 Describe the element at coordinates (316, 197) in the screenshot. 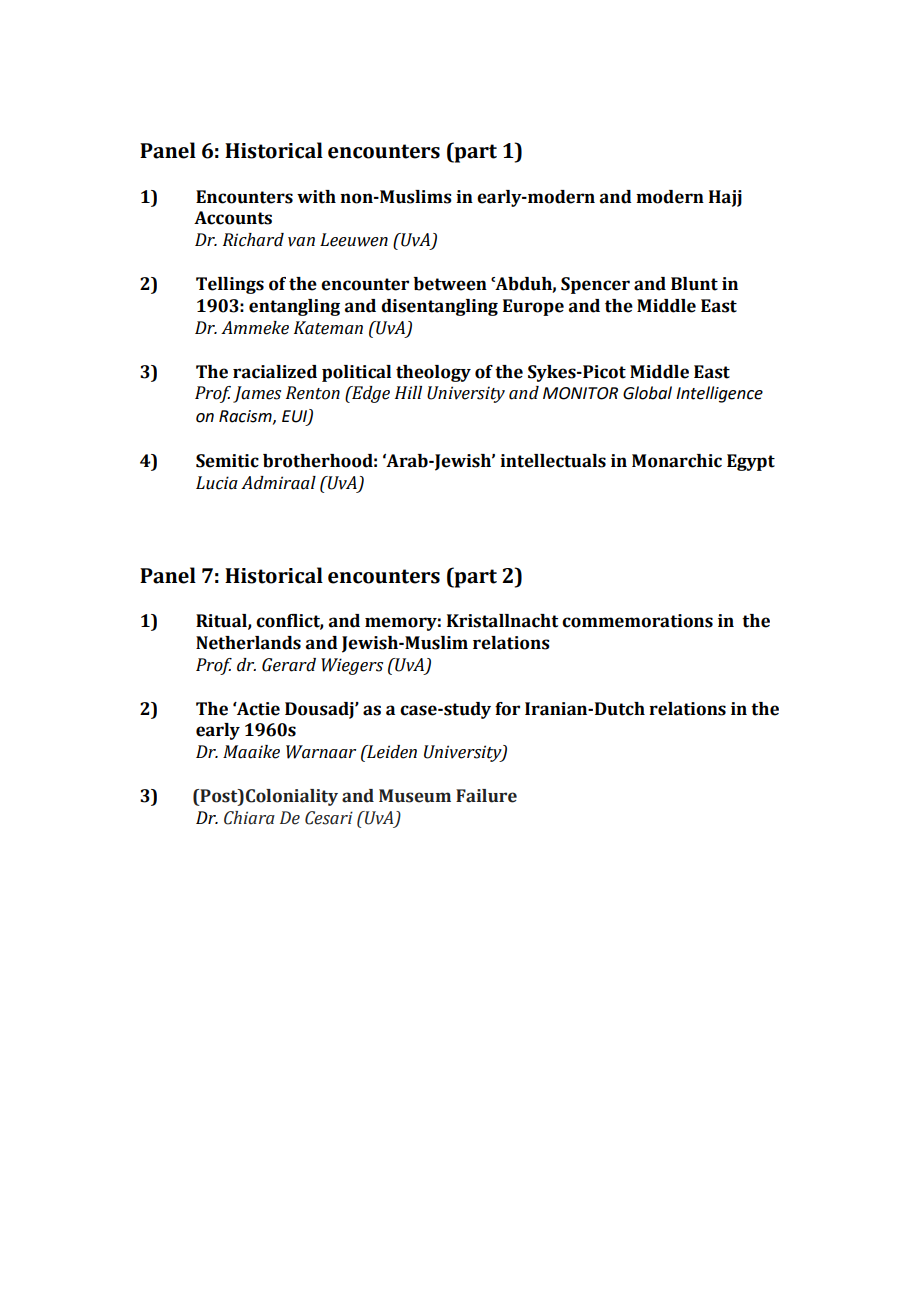

I see `with` at that location.
